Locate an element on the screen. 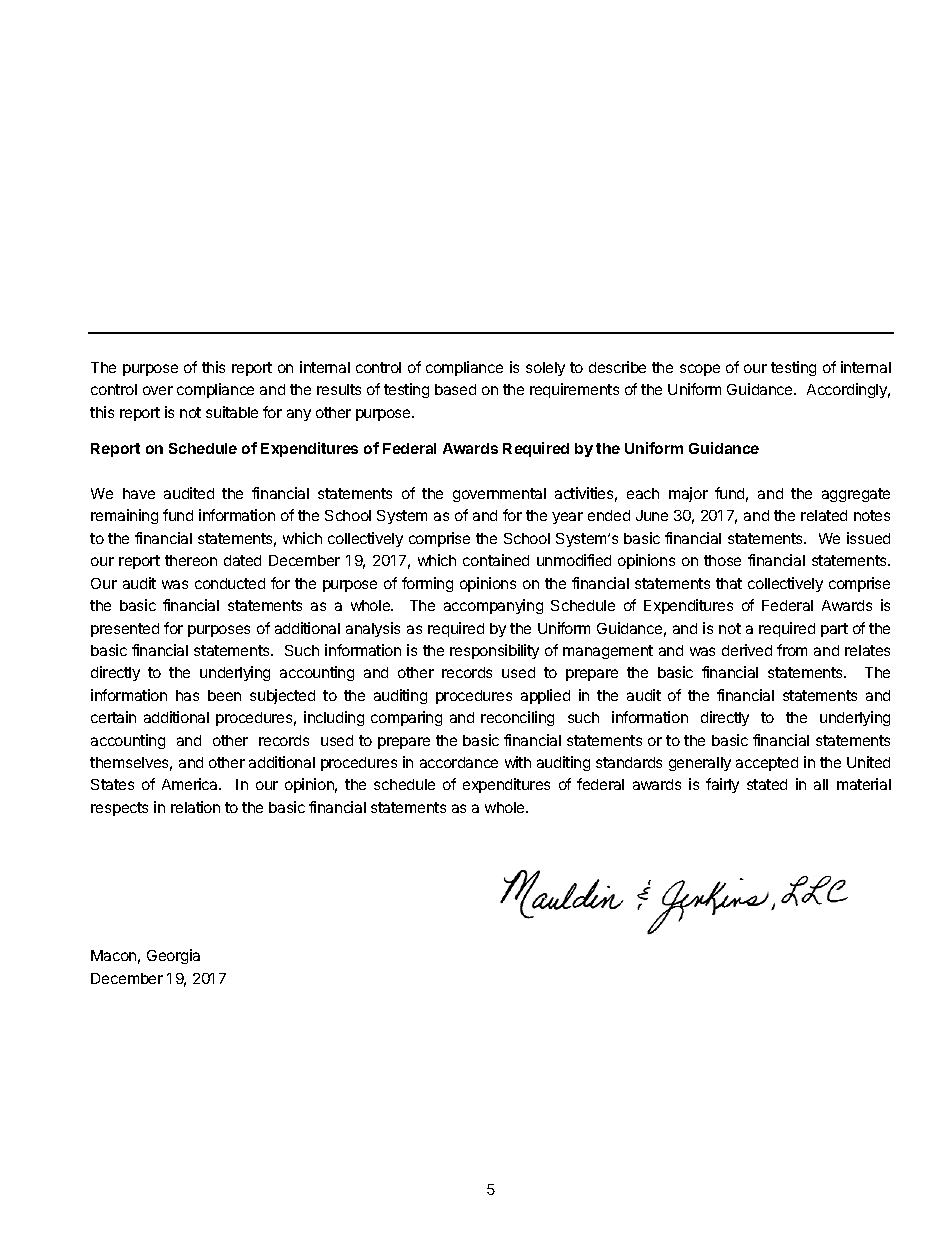 This screenshot has width=952, height=1233. stated is located at coordinates (767, 784).
